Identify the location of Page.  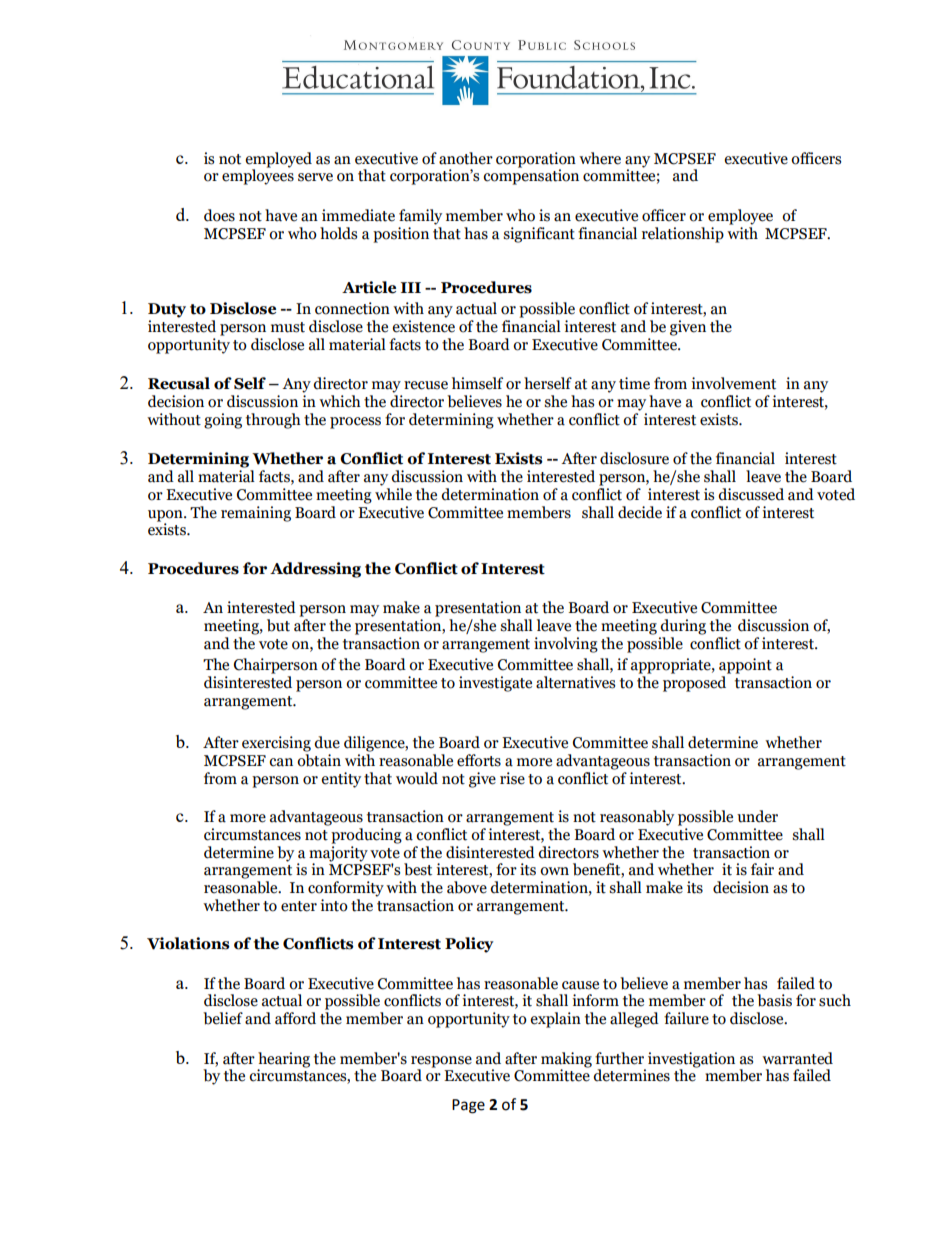
(468, 1106).
